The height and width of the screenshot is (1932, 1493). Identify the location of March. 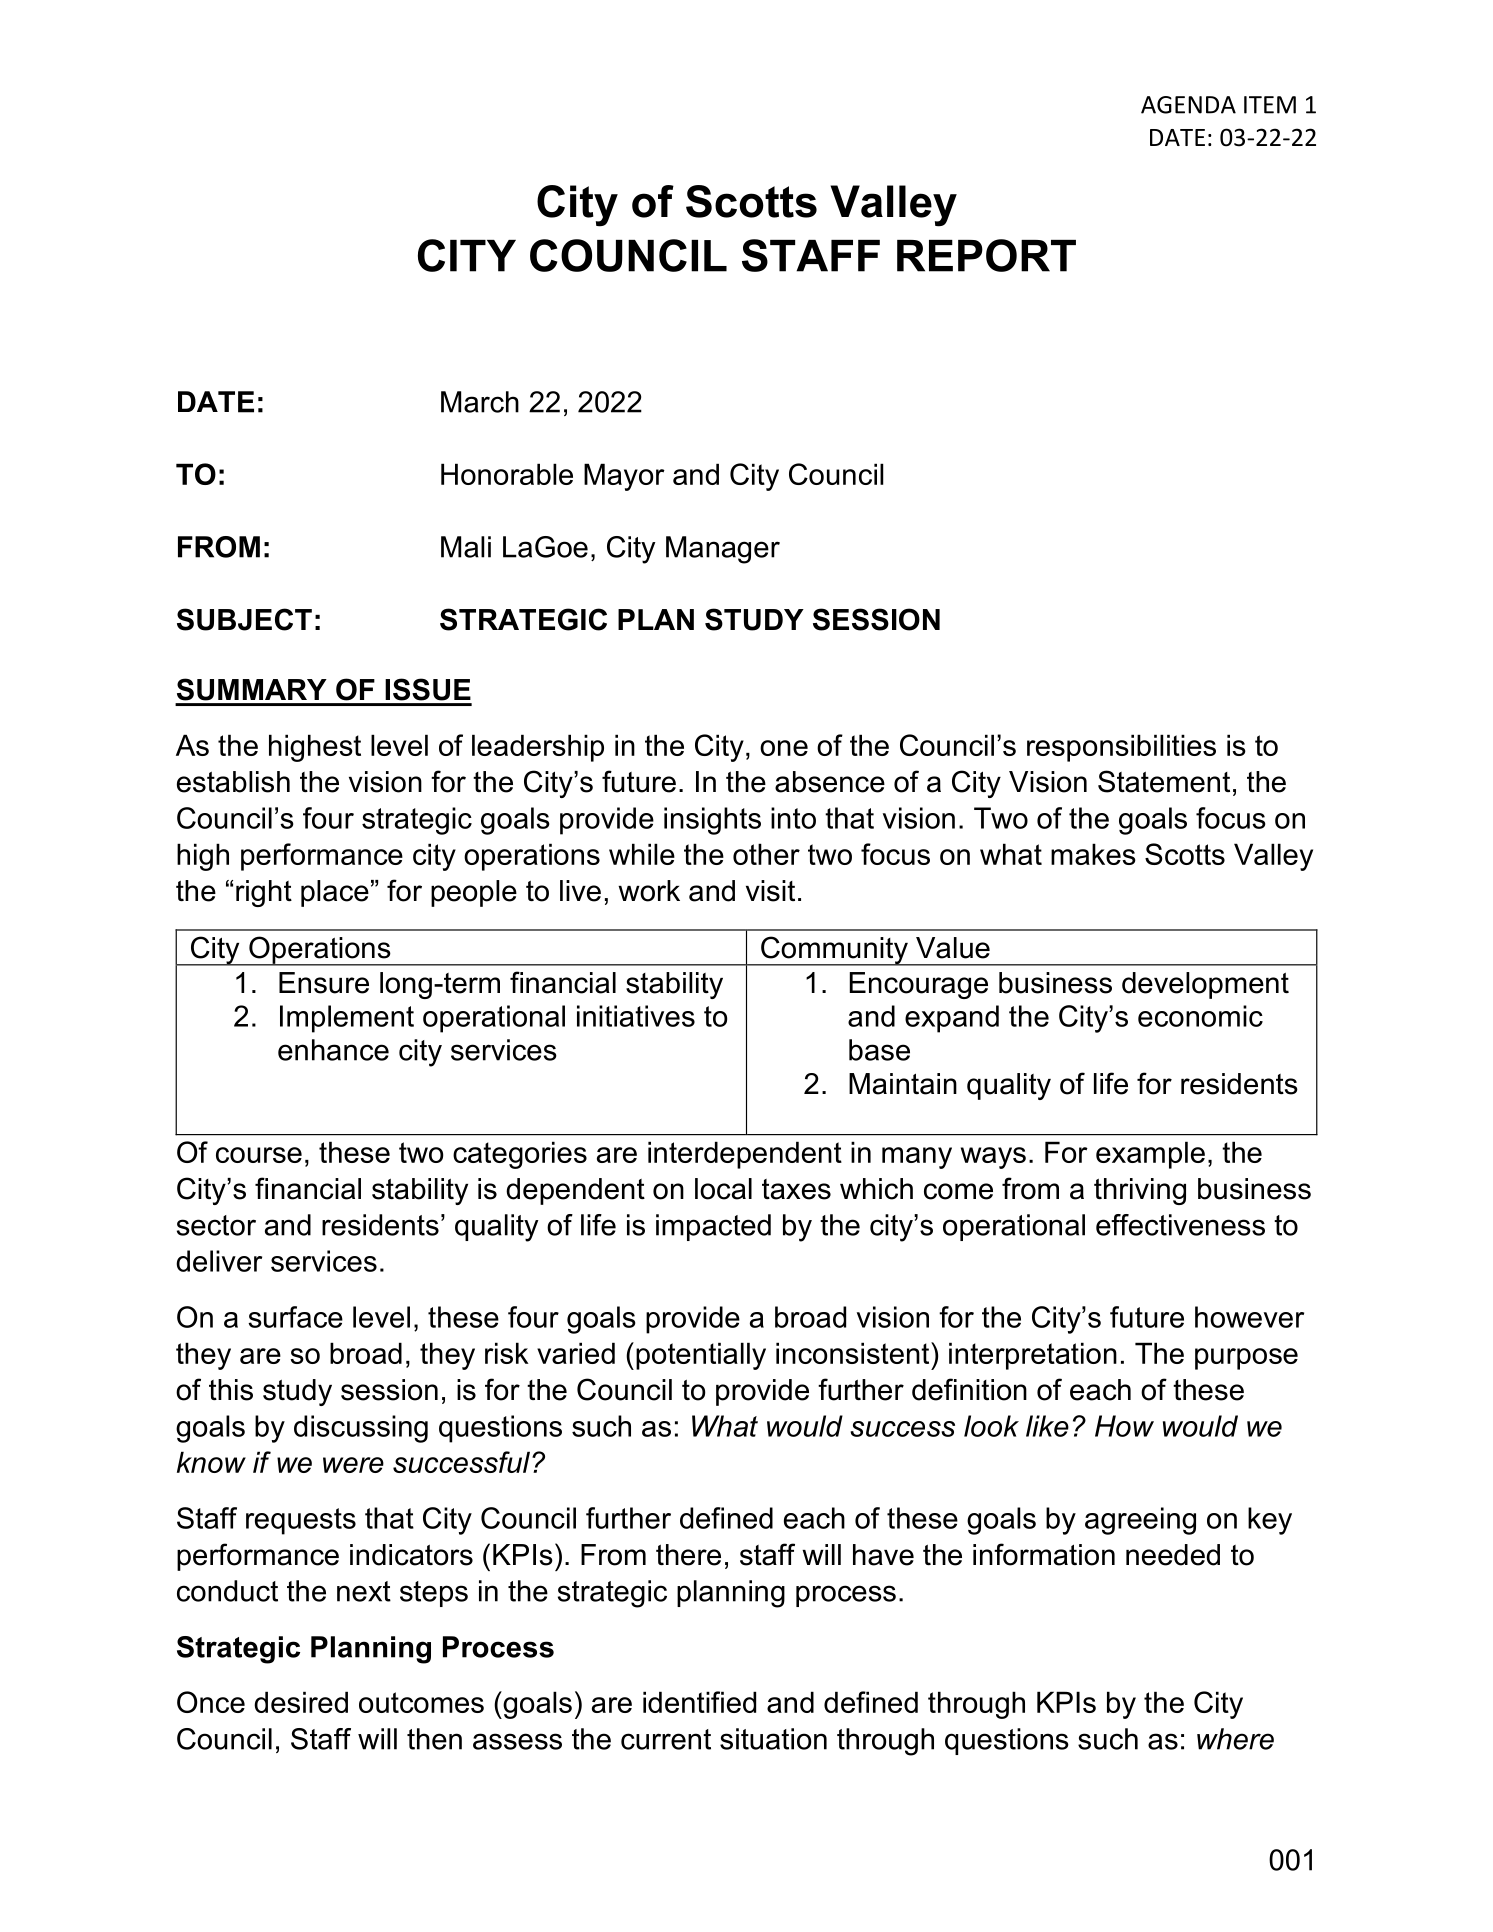
(480, 402).
